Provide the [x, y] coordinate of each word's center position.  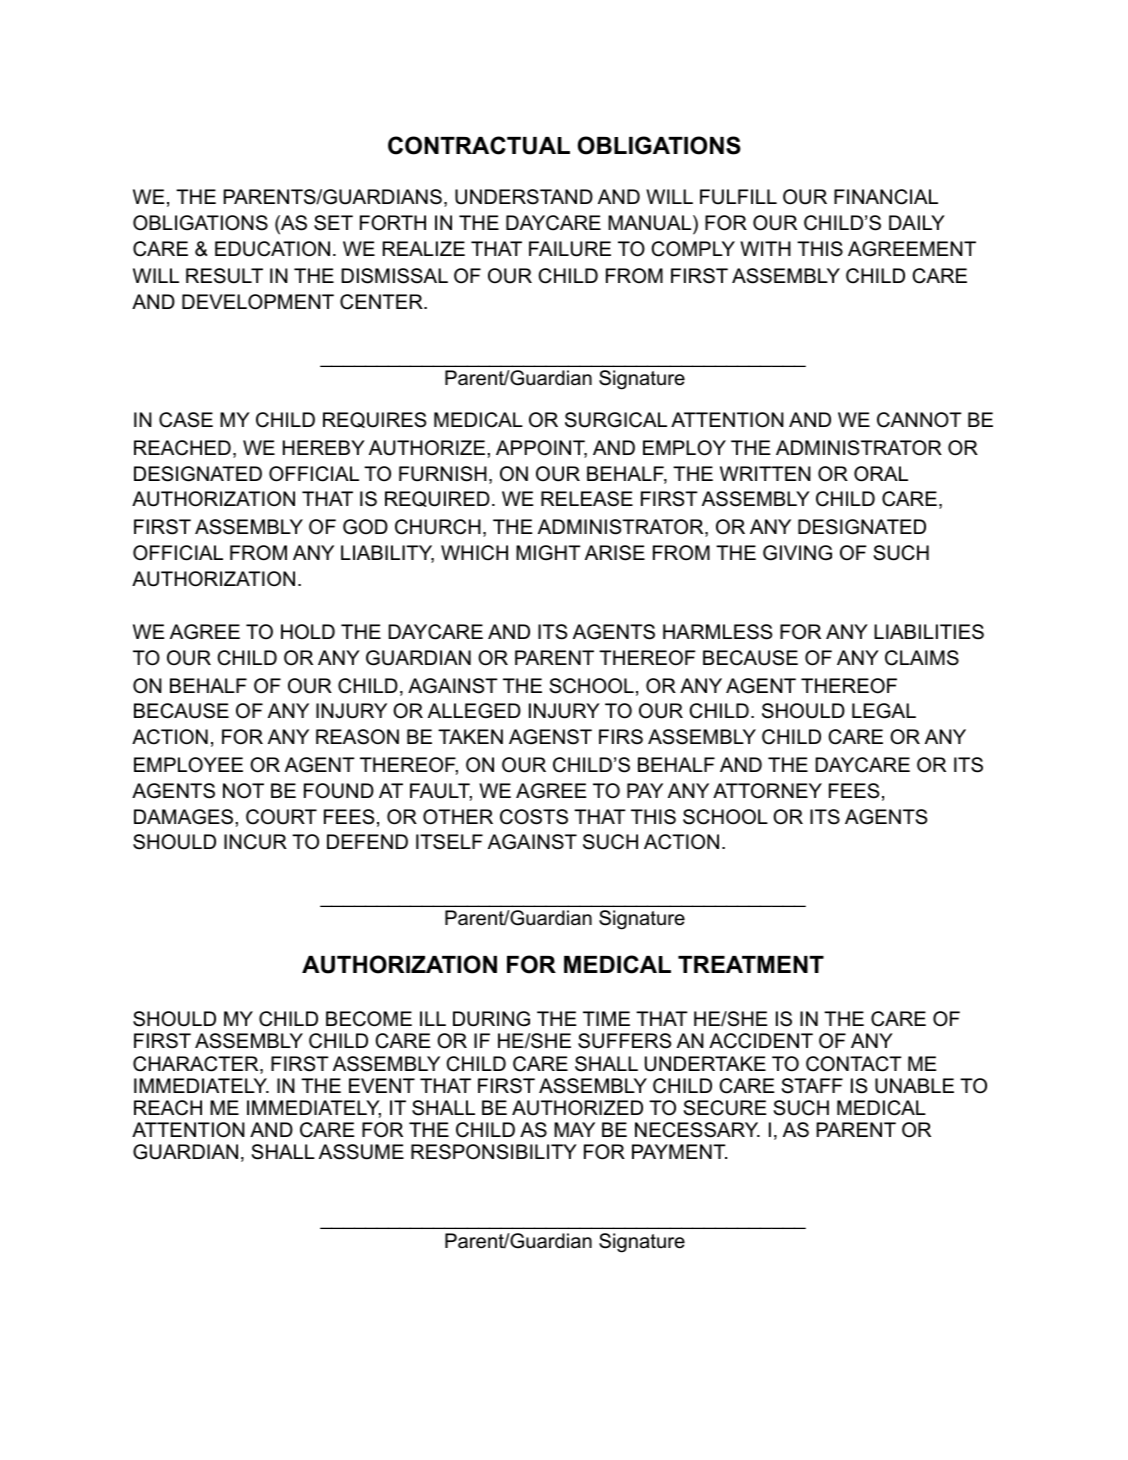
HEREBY [324, 447]
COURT [281, 817]
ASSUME [361, 1152]
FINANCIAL [886, 197]
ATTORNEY [767, 791]
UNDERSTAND [524, 197]
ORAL [881, 474]
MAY [574, 1129]
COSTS [534, 817]
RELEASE [587, 499]
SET [333, 223]
